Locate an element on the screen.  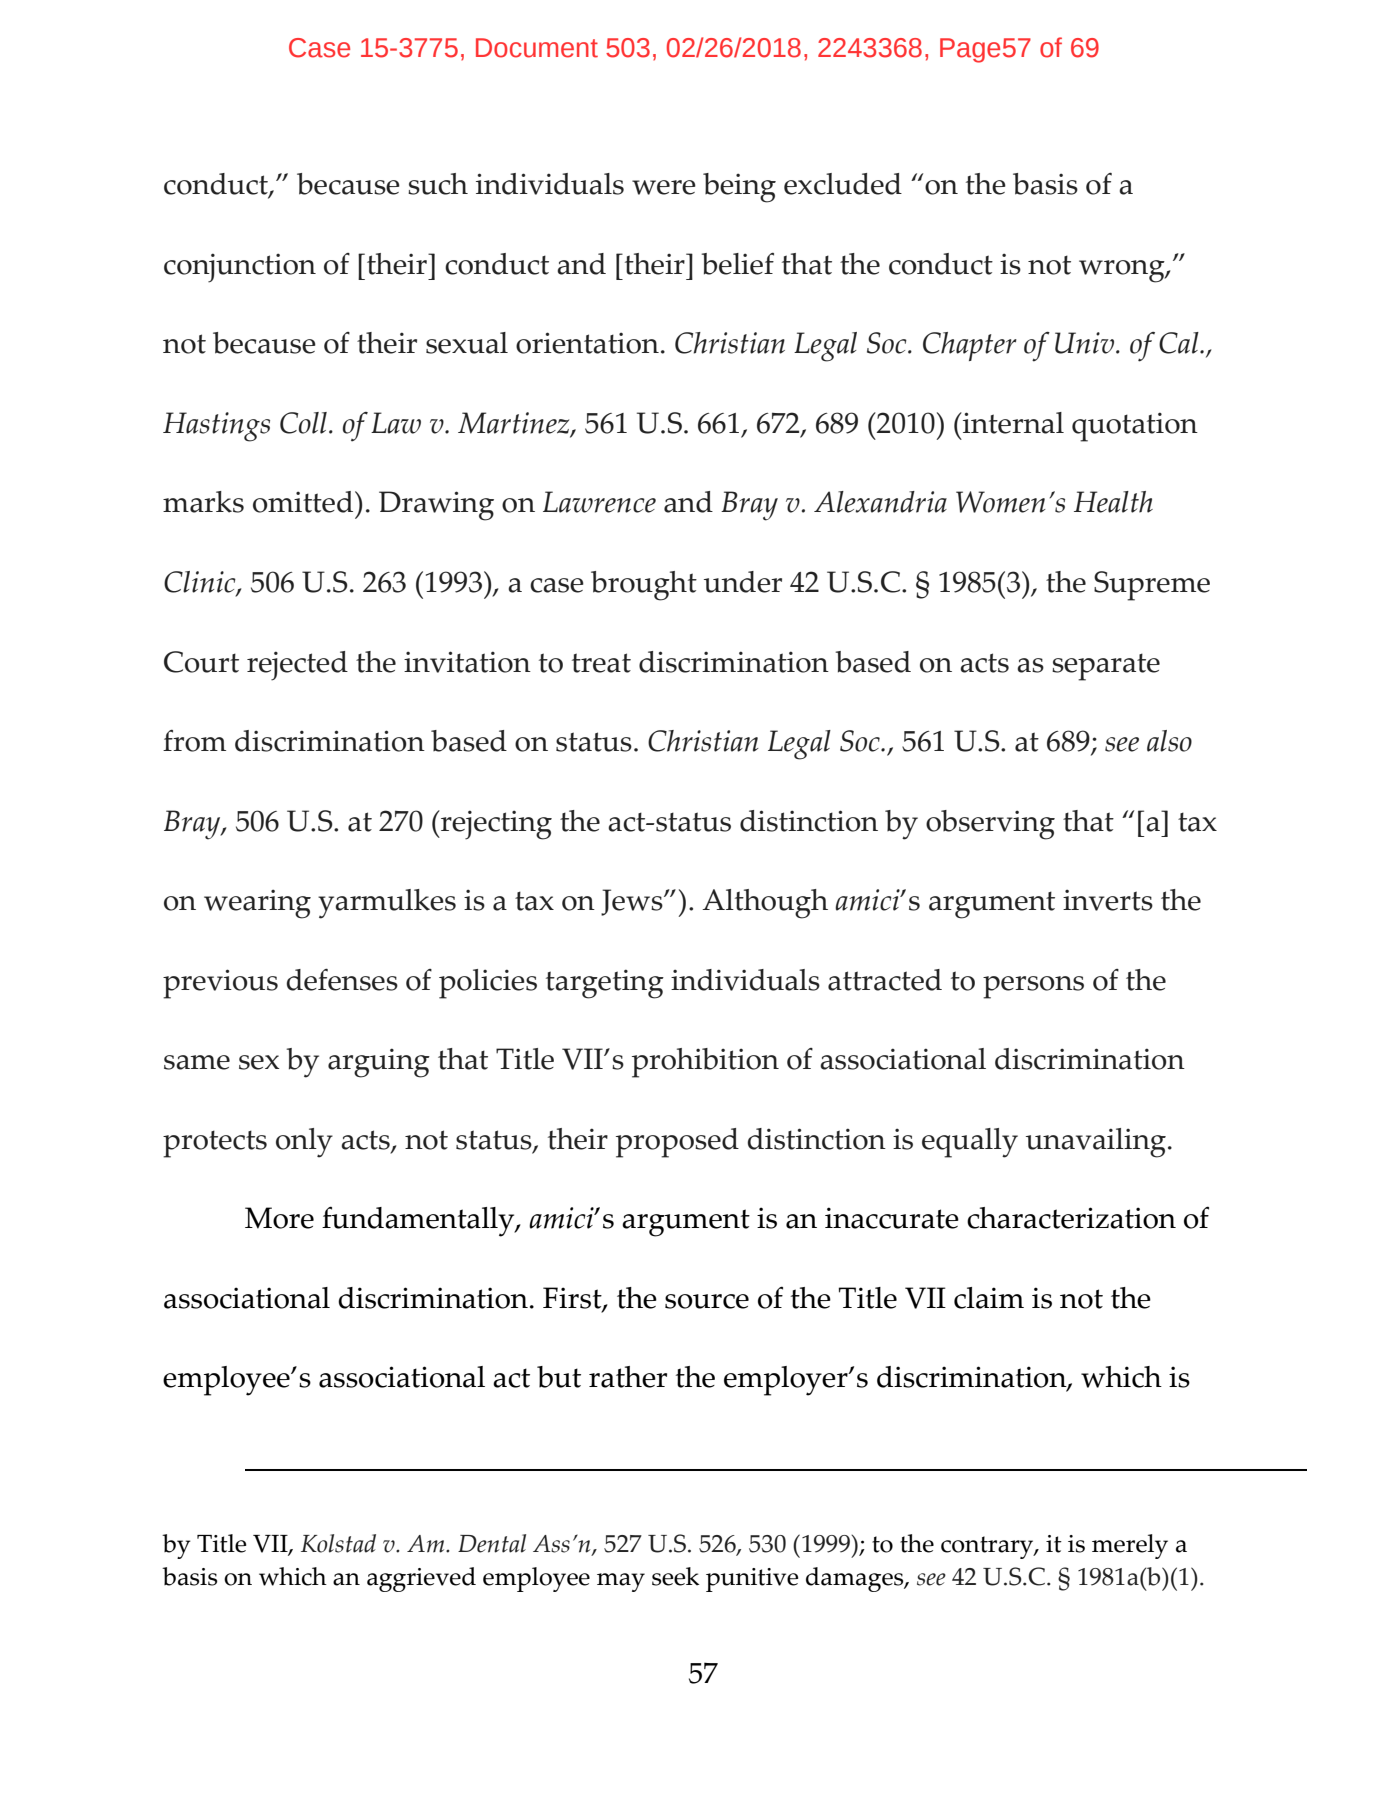
were is located at coordinates (664, 187).
